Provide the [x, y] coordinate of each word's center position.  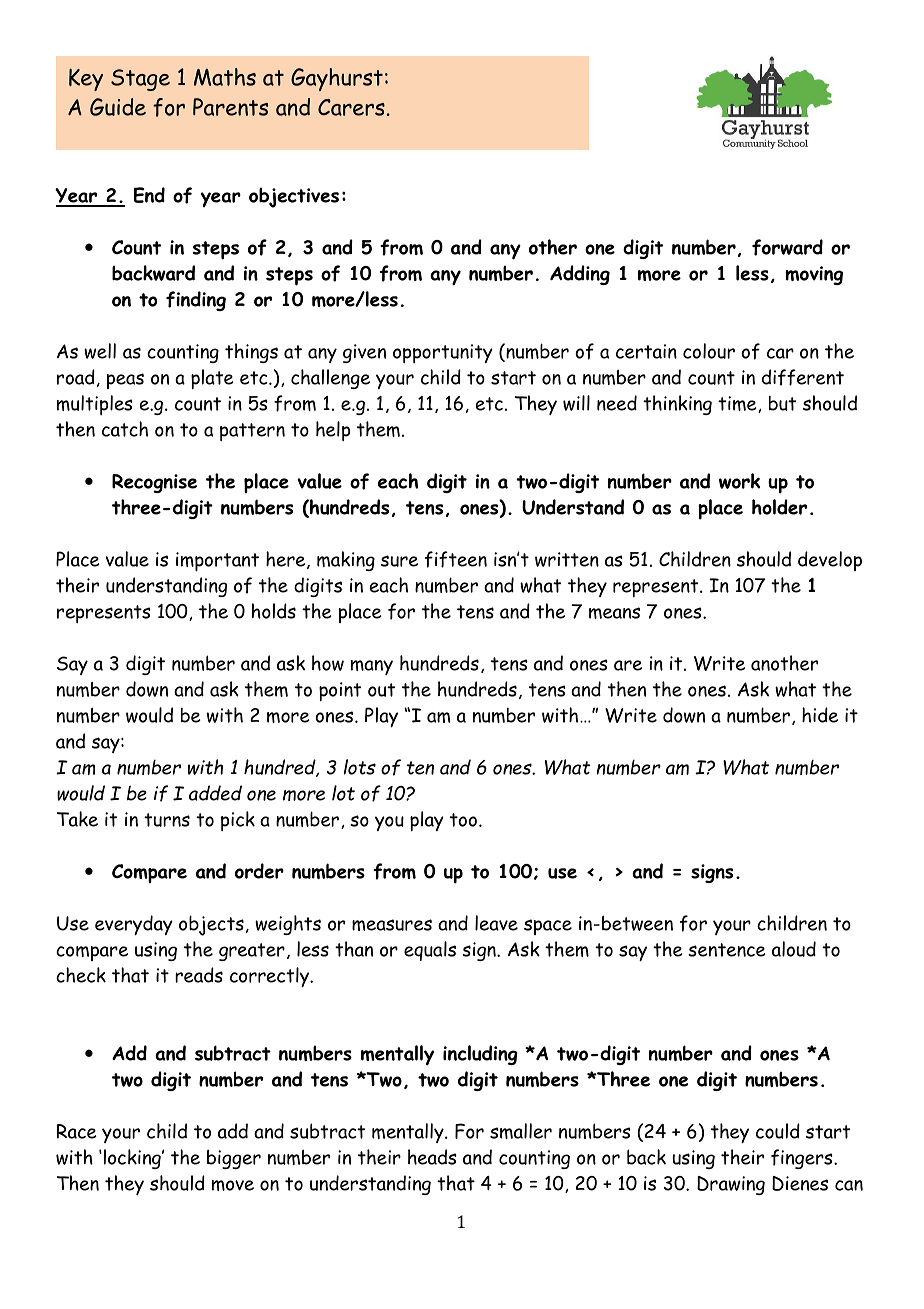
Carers [351, 107]
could [778, 1131]
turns [167, 820]
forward [787, 247]
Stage [140, 80]
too [463, 820]
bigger [234, 1159]
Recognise [154, 483]
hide [820, 715]
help [333, 431]
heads [432, 1157]
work [739, 481]
